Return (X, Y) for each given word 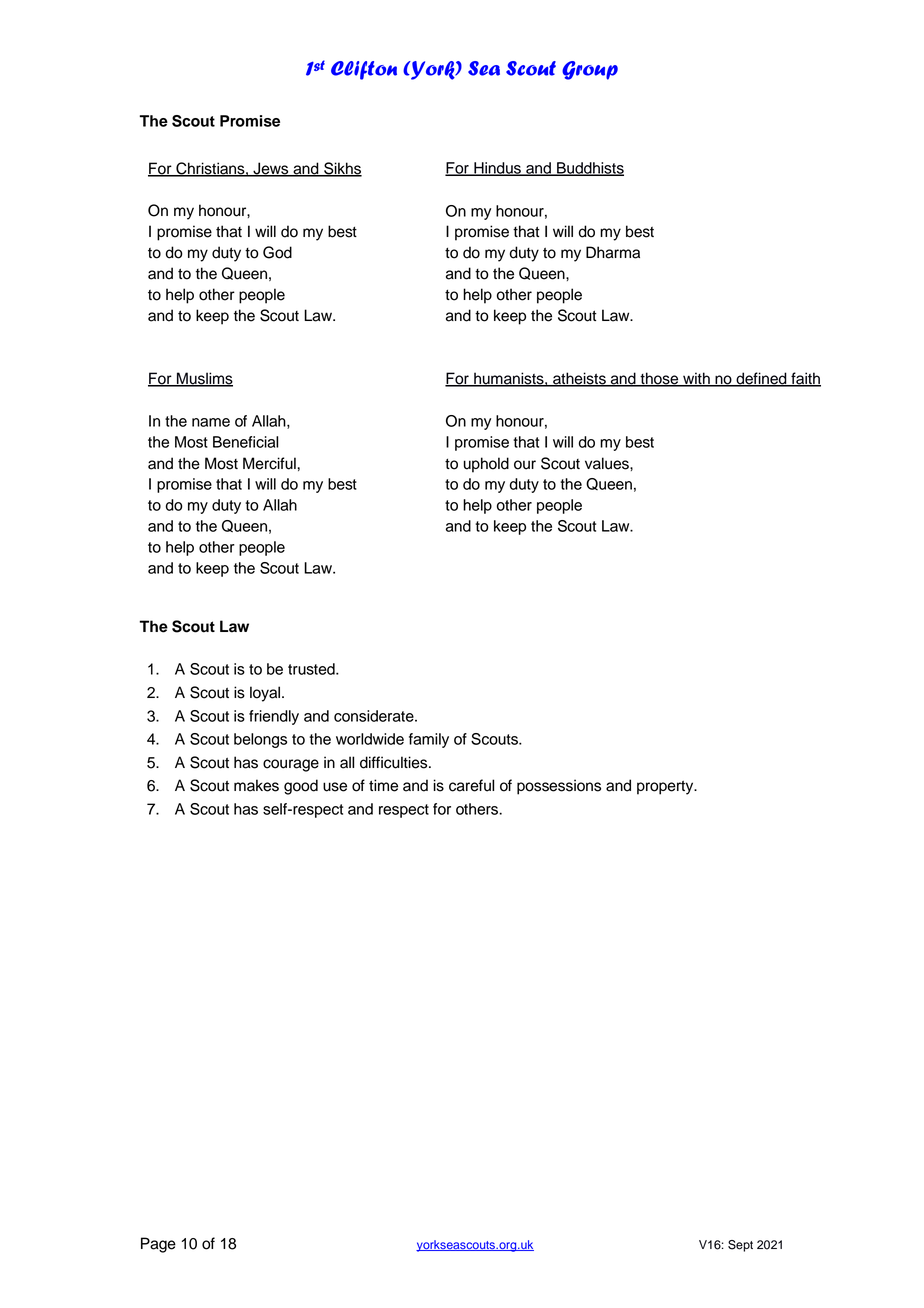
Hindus (497, 169)
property (666, 787)
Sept (740, 1246)
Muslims (204, 379)
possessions (559, 787)
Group (590, 70)
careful (471, 785)
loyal (266, 694)
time (383, 785)
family (429, 740)
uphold (486, 465)
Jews (271, 169)
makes (256, 785)
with (696, 379)
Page (158, 1245)
